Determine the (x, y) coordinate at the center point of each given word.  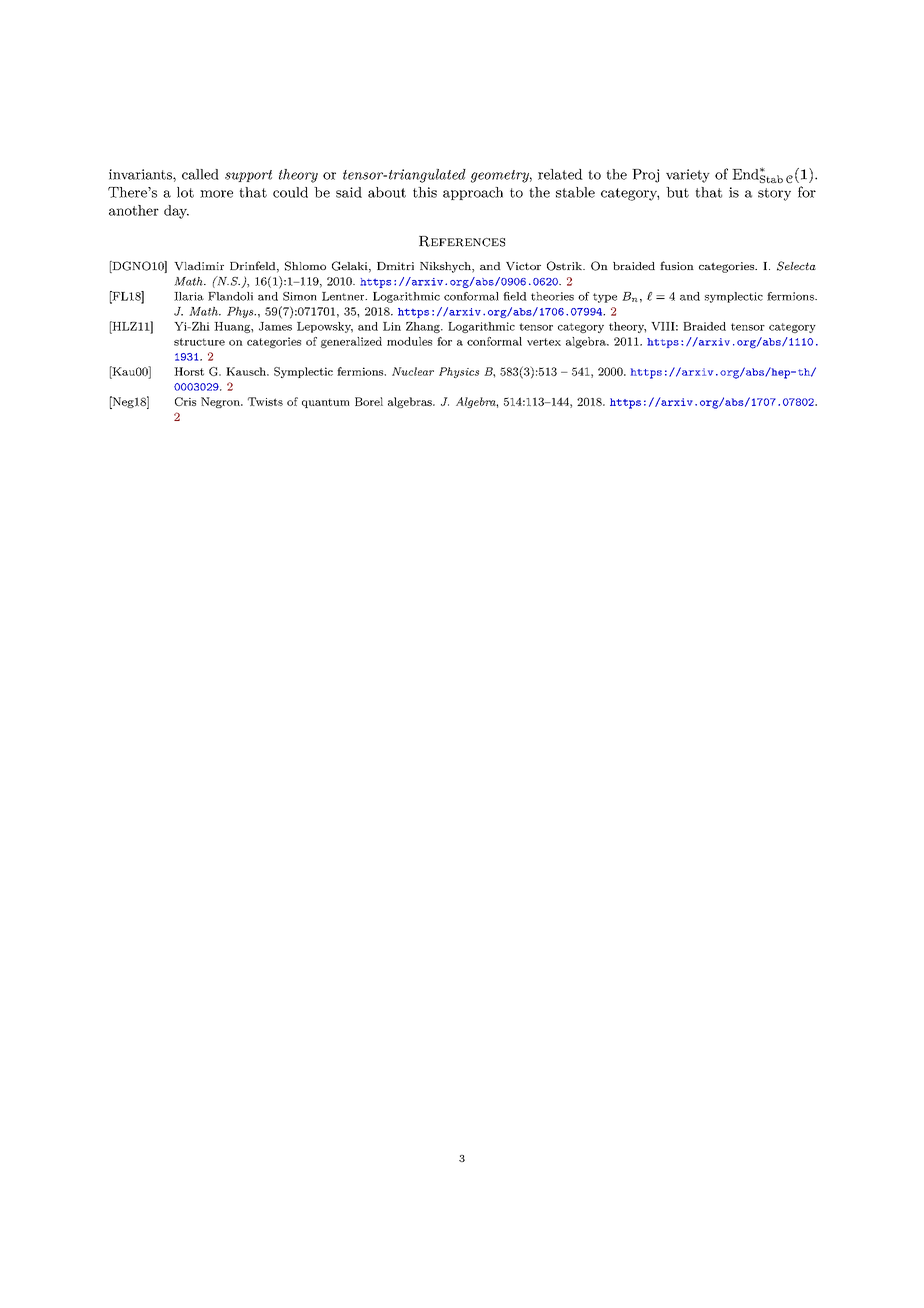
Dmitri (395, 266)
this (425, 192)
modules (409, 341)
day (176, 212)
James (275, 326)
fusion (677, 265)
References (462, 241)
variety (688, 176)
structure (199, 342)
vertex (544, 342)
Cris (185, 401)
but (677, 192)
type (605, 298)
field (515, 296)
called (200, 174)
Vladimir (199, 266)
